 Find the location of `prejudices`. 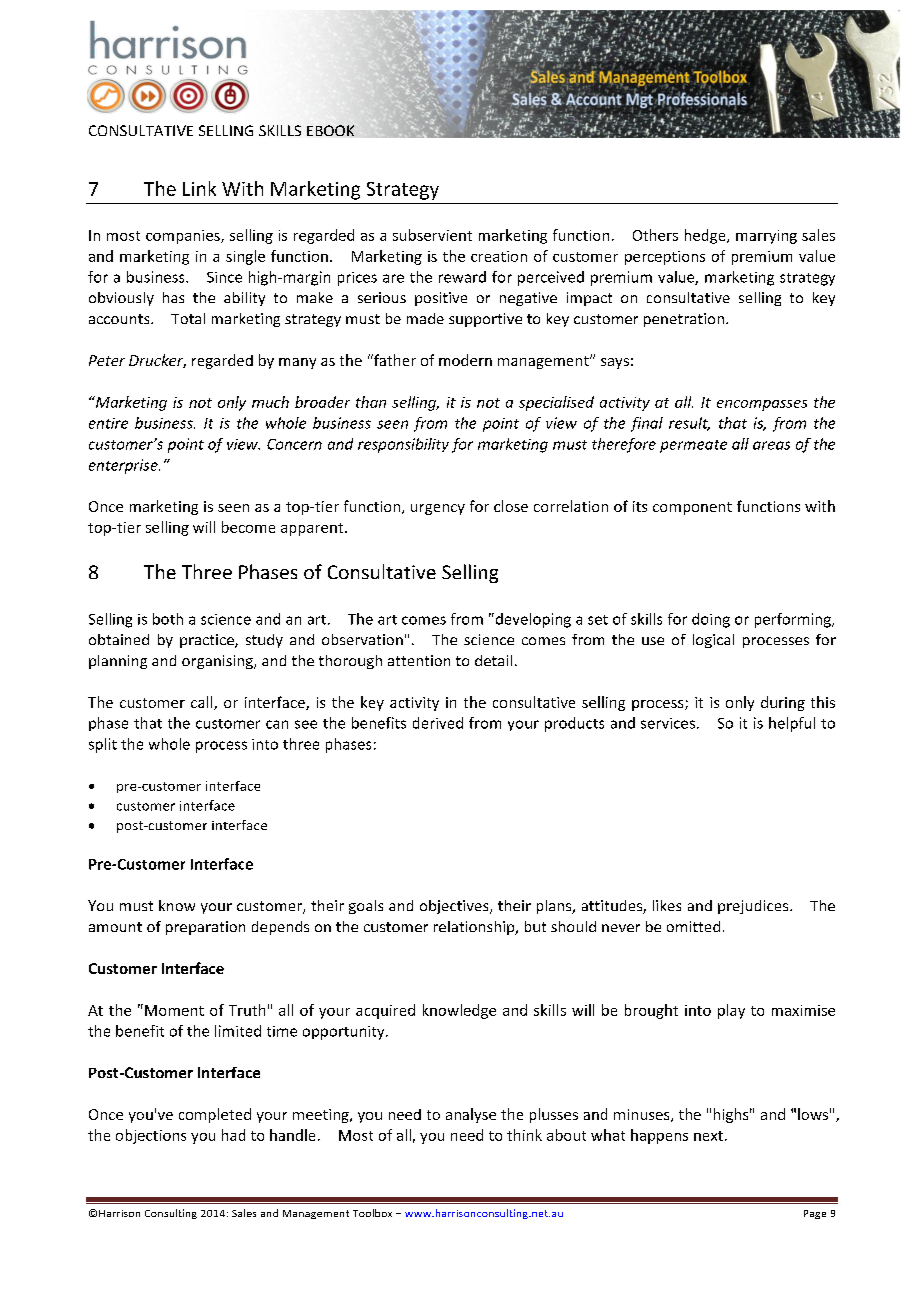

prejudices is located at coordinates (754, 907).
